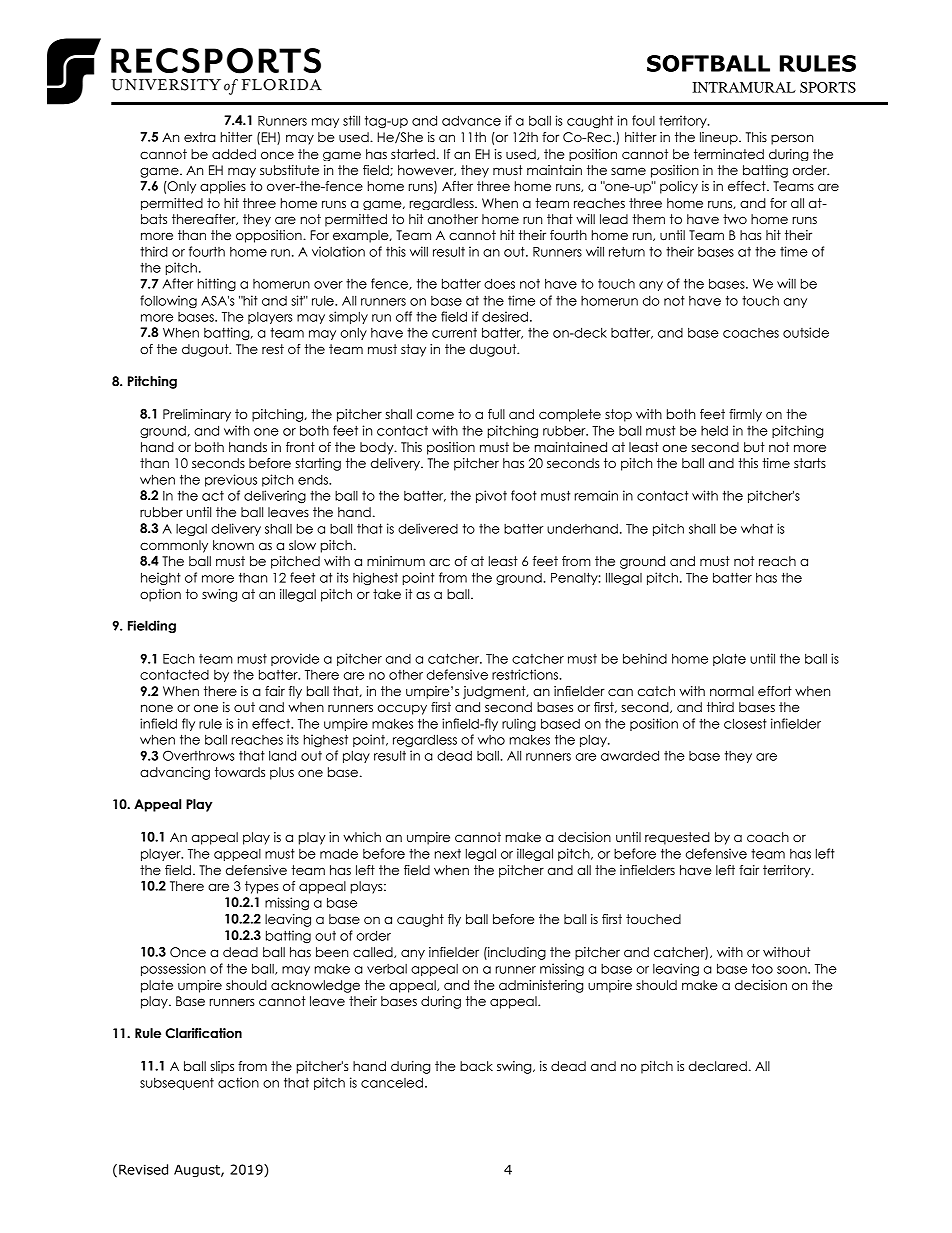  What do you see at coordinates (720, 138) in the page?
I see `lineup` at bounding box center [720, 138].
